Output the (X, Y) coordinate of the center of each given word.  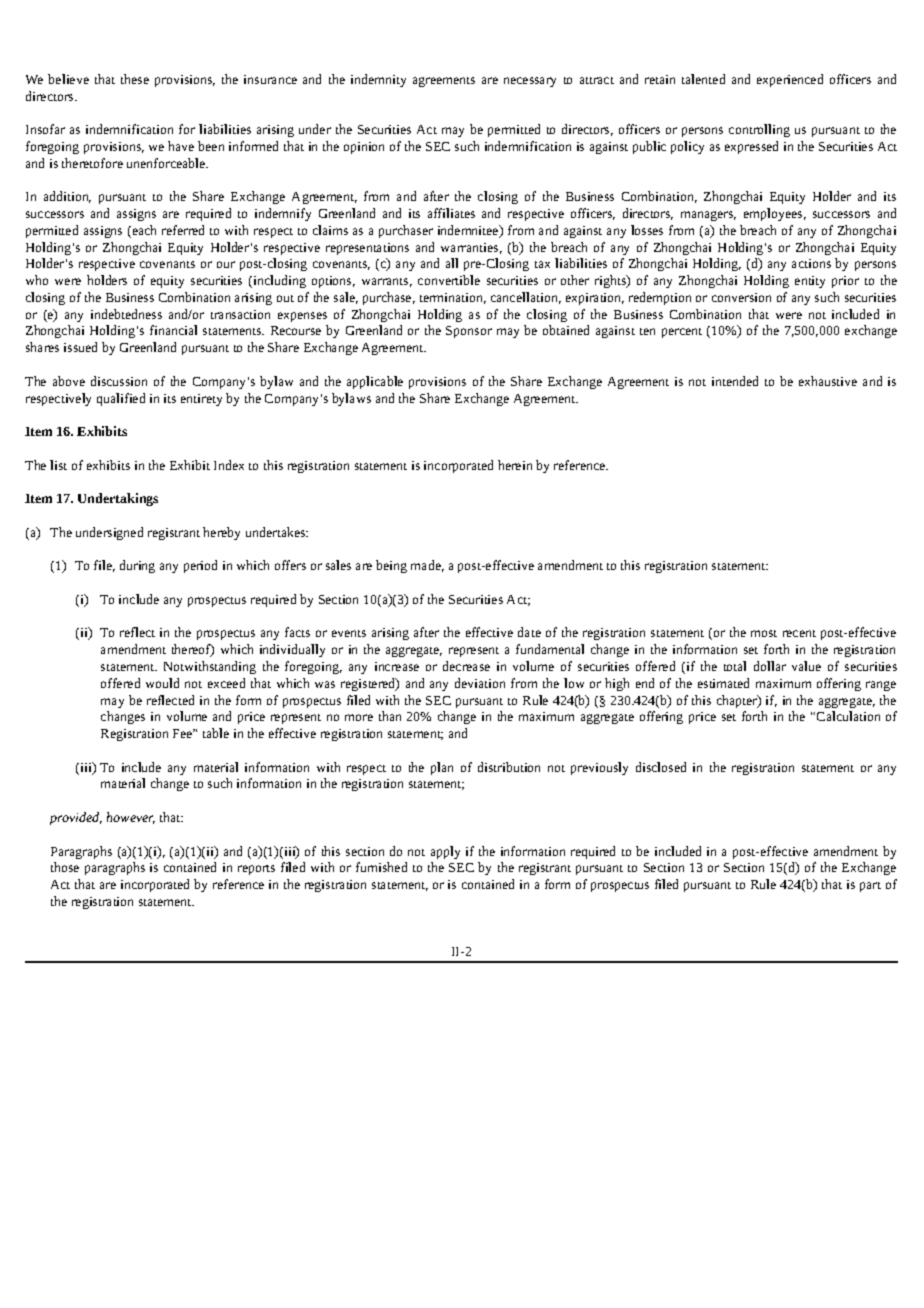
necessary (530, 82)
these (135, 79)
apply (445, 852)
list (58, 465)
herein (515, 465)
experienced (790, 80)
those (65, 867)
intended (735, 381)
